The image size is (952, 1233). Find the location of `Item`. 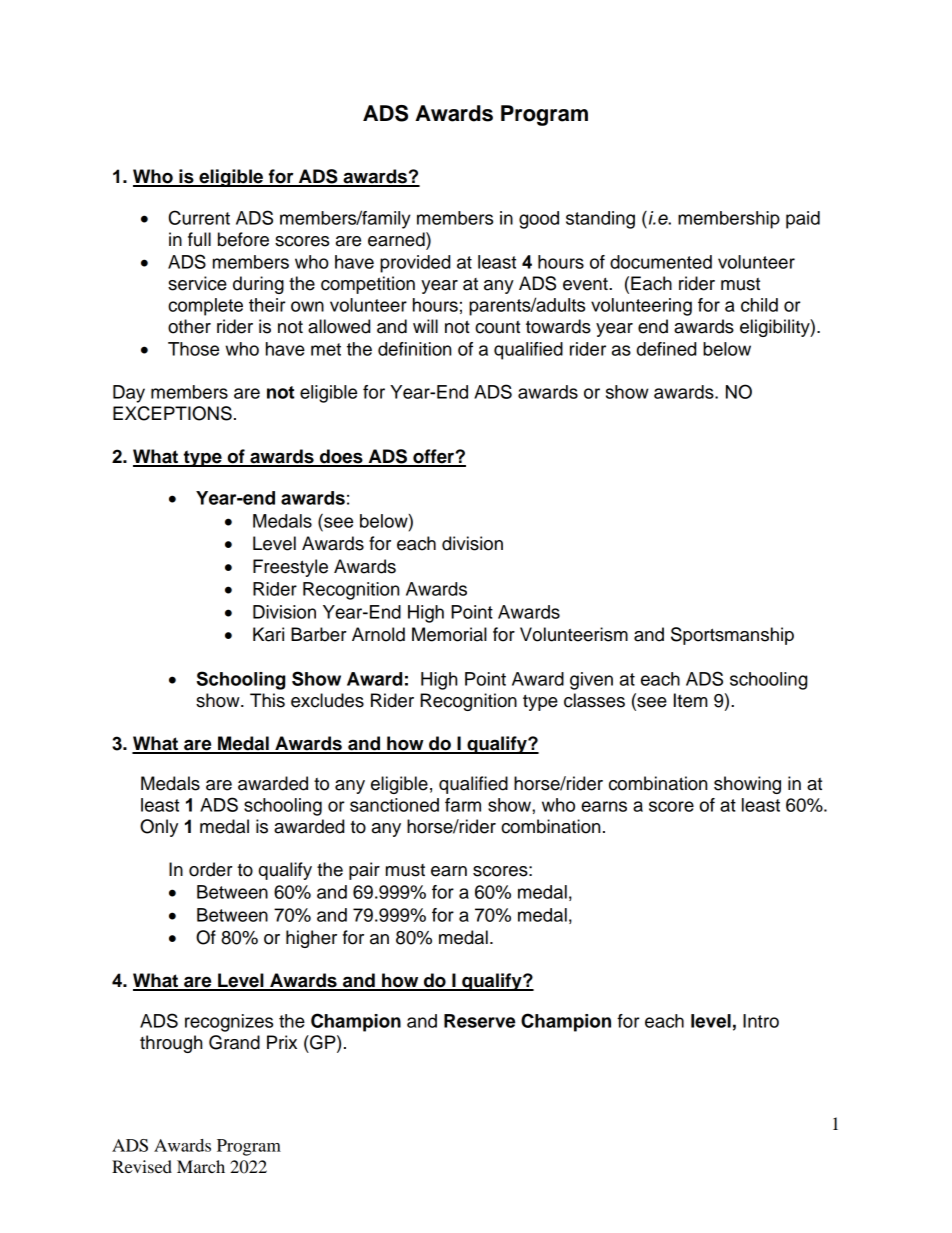

Item is located at coordinates (691, 700).
